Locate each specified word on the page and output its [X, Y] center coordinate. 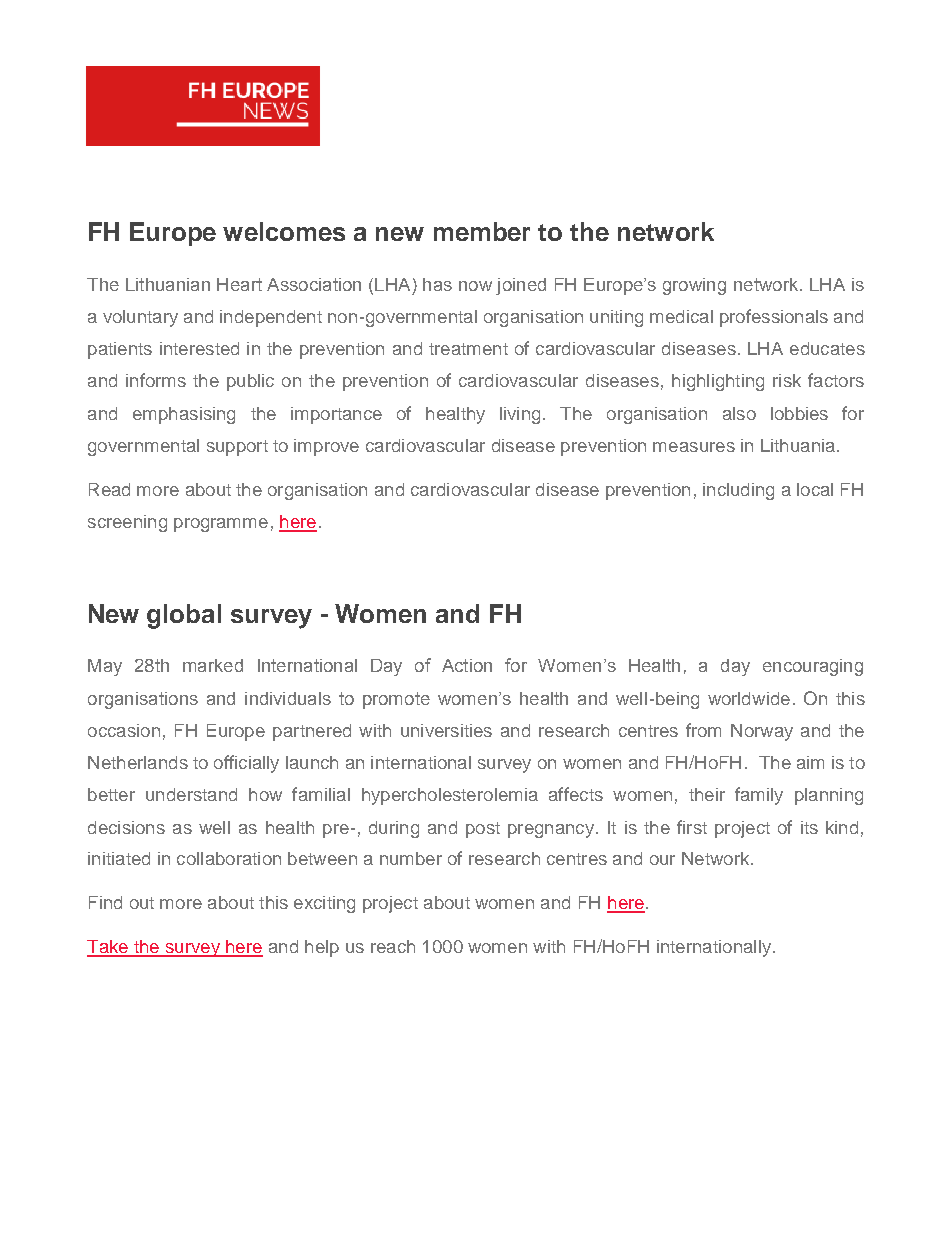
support [237, 448]
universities [446, 730]
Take [108, 948]
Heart [239, 284]
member [482, 231]
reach [393, 946]
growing [694, 286]
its [809, 827]
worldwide [749, 698]
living [520, 415]
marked [213, 665]
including [738, 491]
